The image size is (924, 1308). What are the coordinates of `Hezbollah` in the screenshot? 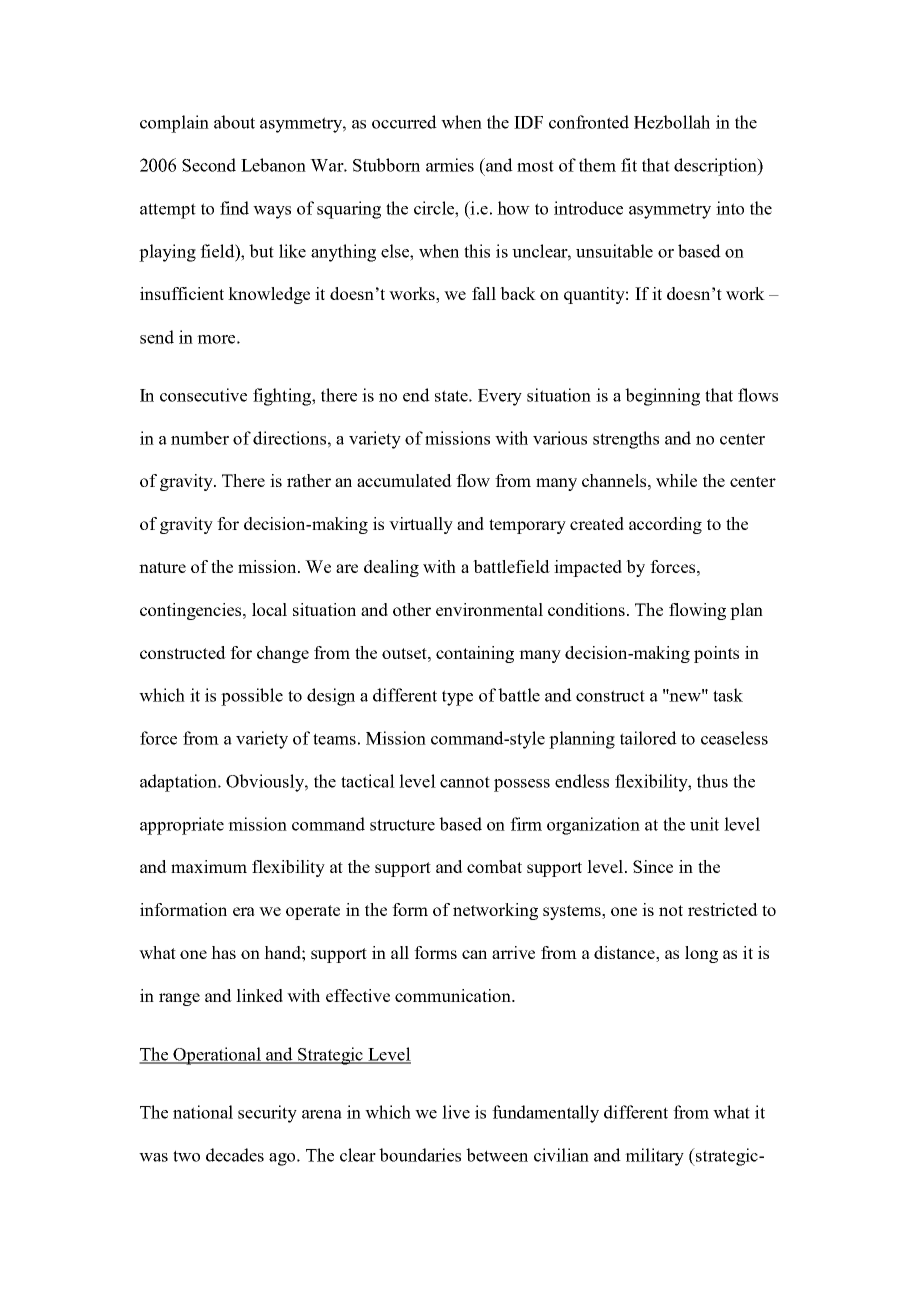 It's located at (672, 122).
